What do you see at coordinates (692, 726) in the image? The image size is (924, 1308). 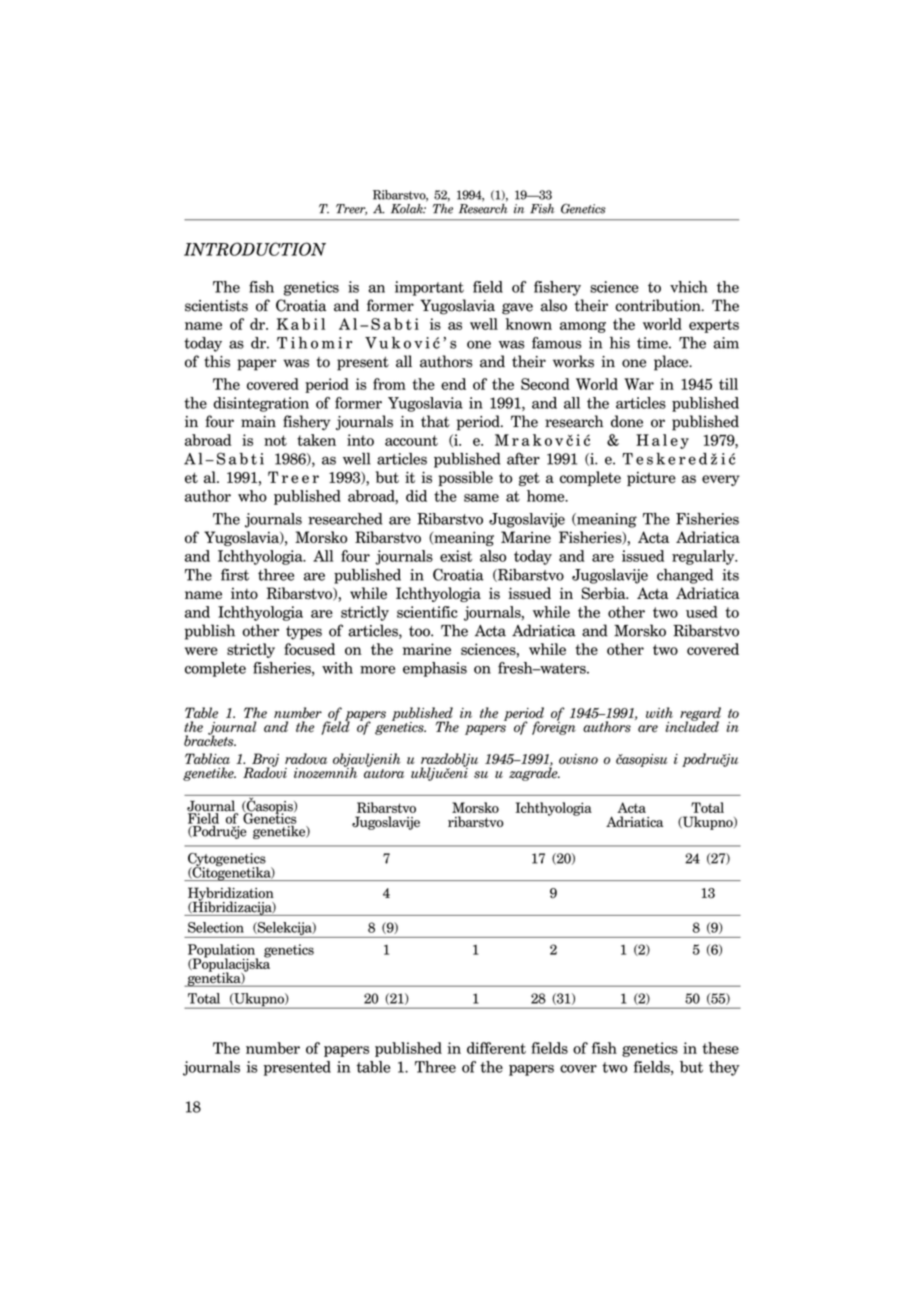 I see `included` at bounding box center [692, 726].
